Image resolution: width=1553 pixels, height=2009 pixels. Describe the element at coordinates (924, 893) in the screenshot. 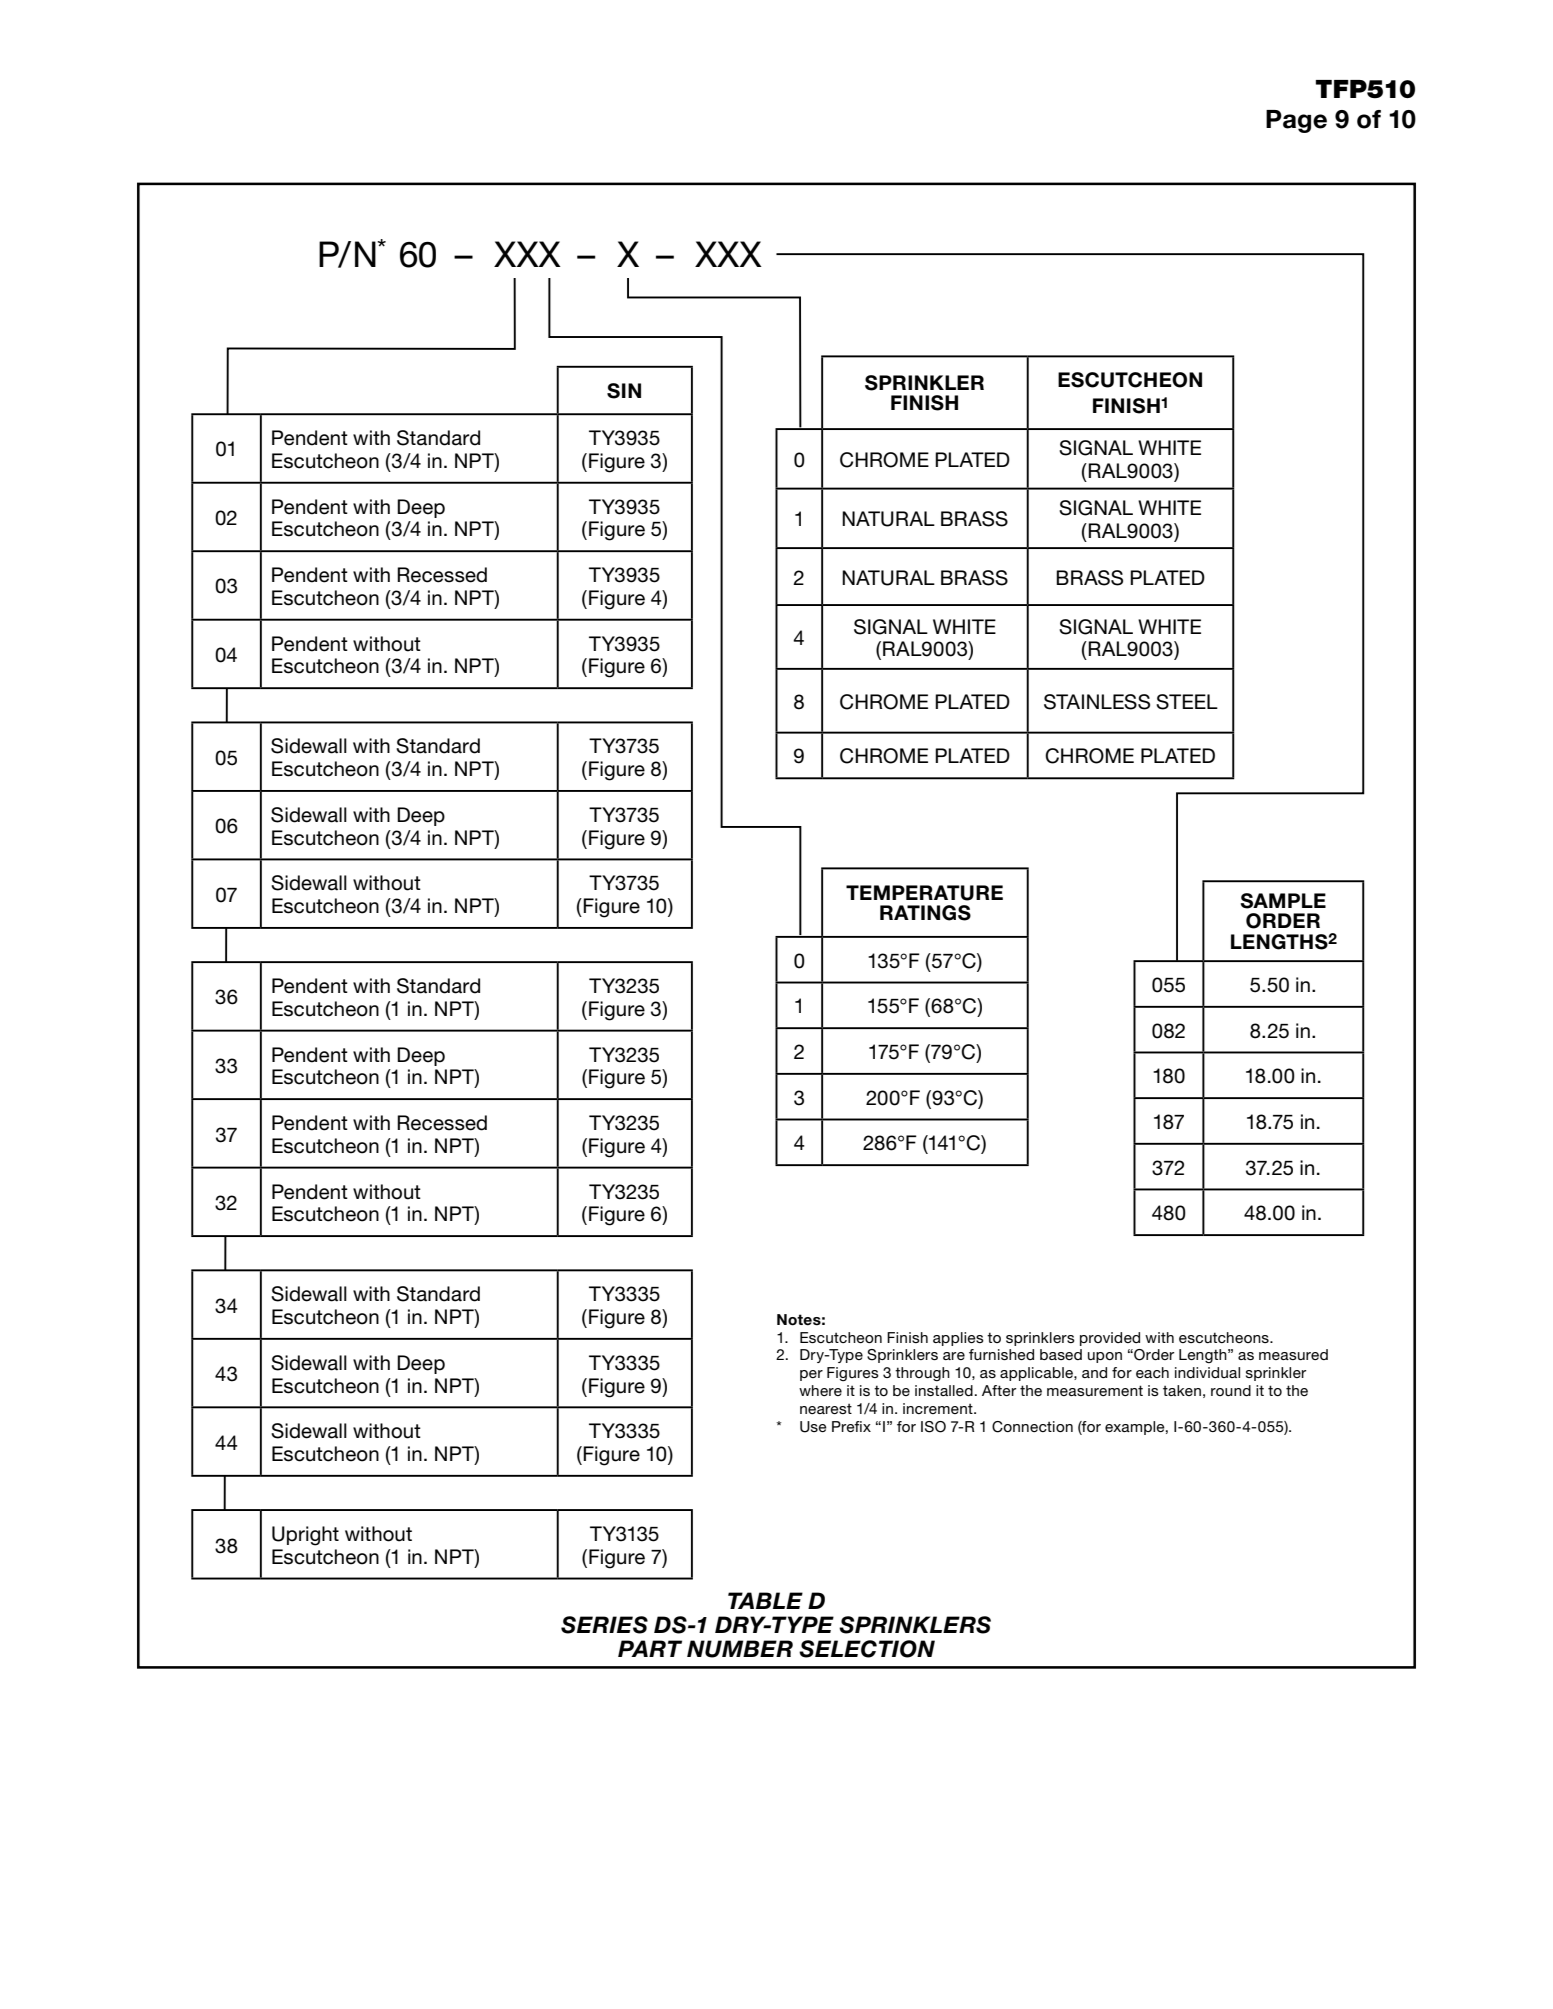

I see `TEMPERATURE` at that location.
